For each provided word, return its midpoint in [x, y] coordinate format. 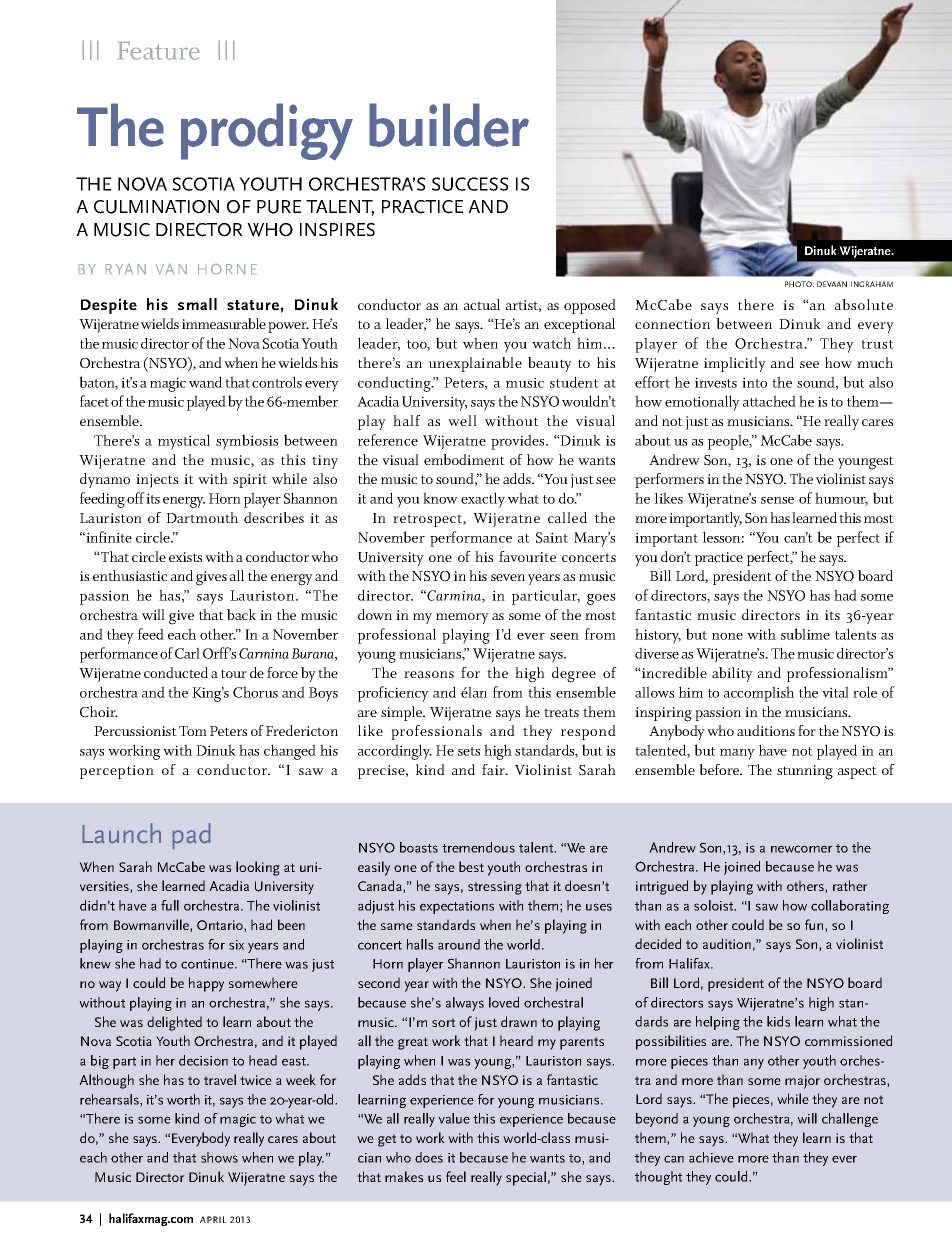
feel [456, 1176]
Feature [159, 51]
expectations [457, 907]
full [170, 905]
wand [205, 382]
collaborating [850, 907]
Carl [187, 653]
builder [449, 125]
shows [219, 1157]
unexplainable [475, 364]
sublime [805, 634]
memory [462, 618]
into [754, 382]
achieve [711, 1157]
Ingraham [872, 284]
